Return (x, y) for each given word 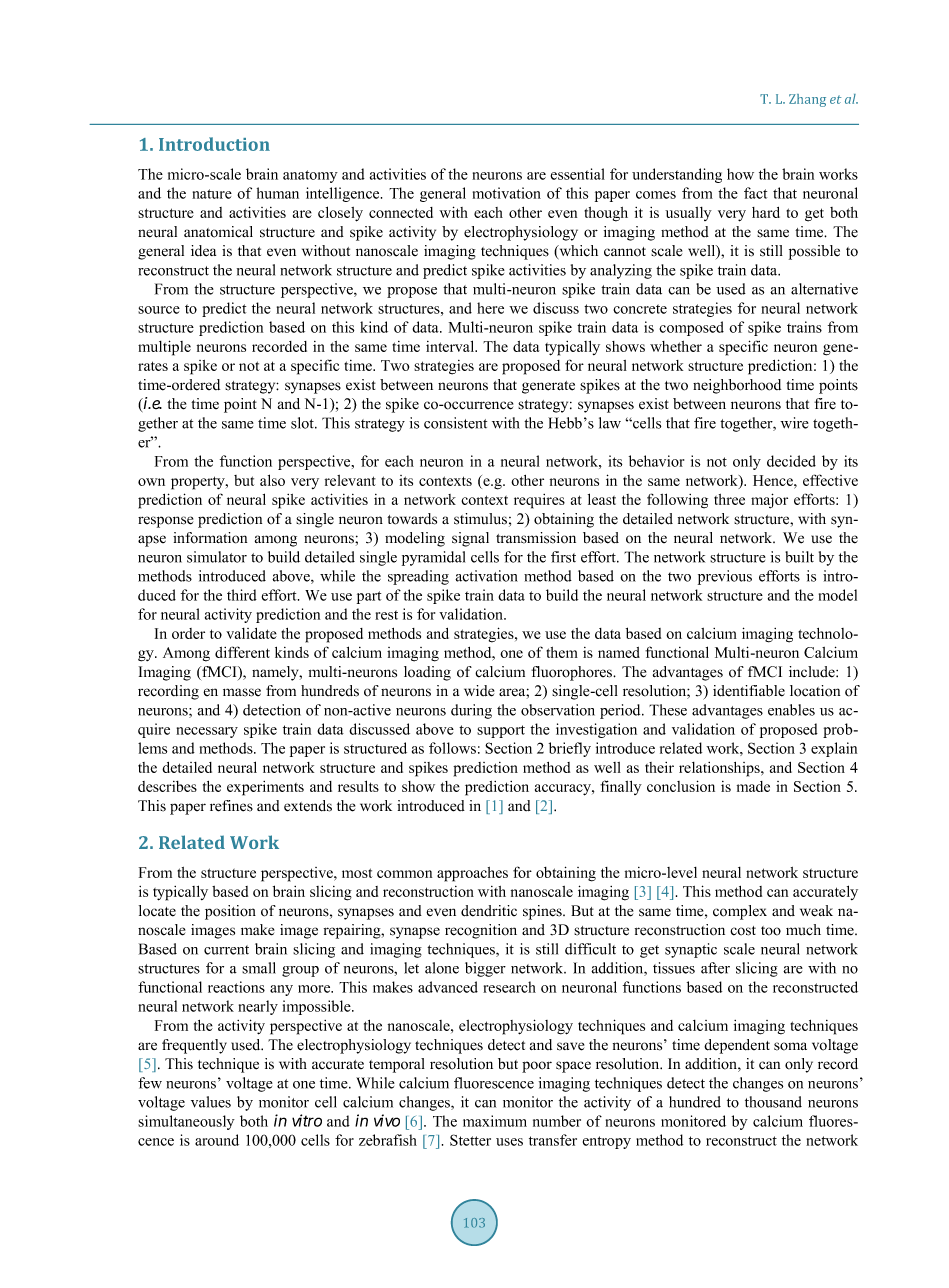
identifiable (749, 691)
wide (479, 691)
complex (740, 912)
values (211, 1102)
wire (794, 423)
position (230, 912)
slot (303, 423)
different (242, 652)
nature (212, 194)
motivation (507, 193)
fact (755, 193)
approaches (472, 874)
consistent (455, 423)
